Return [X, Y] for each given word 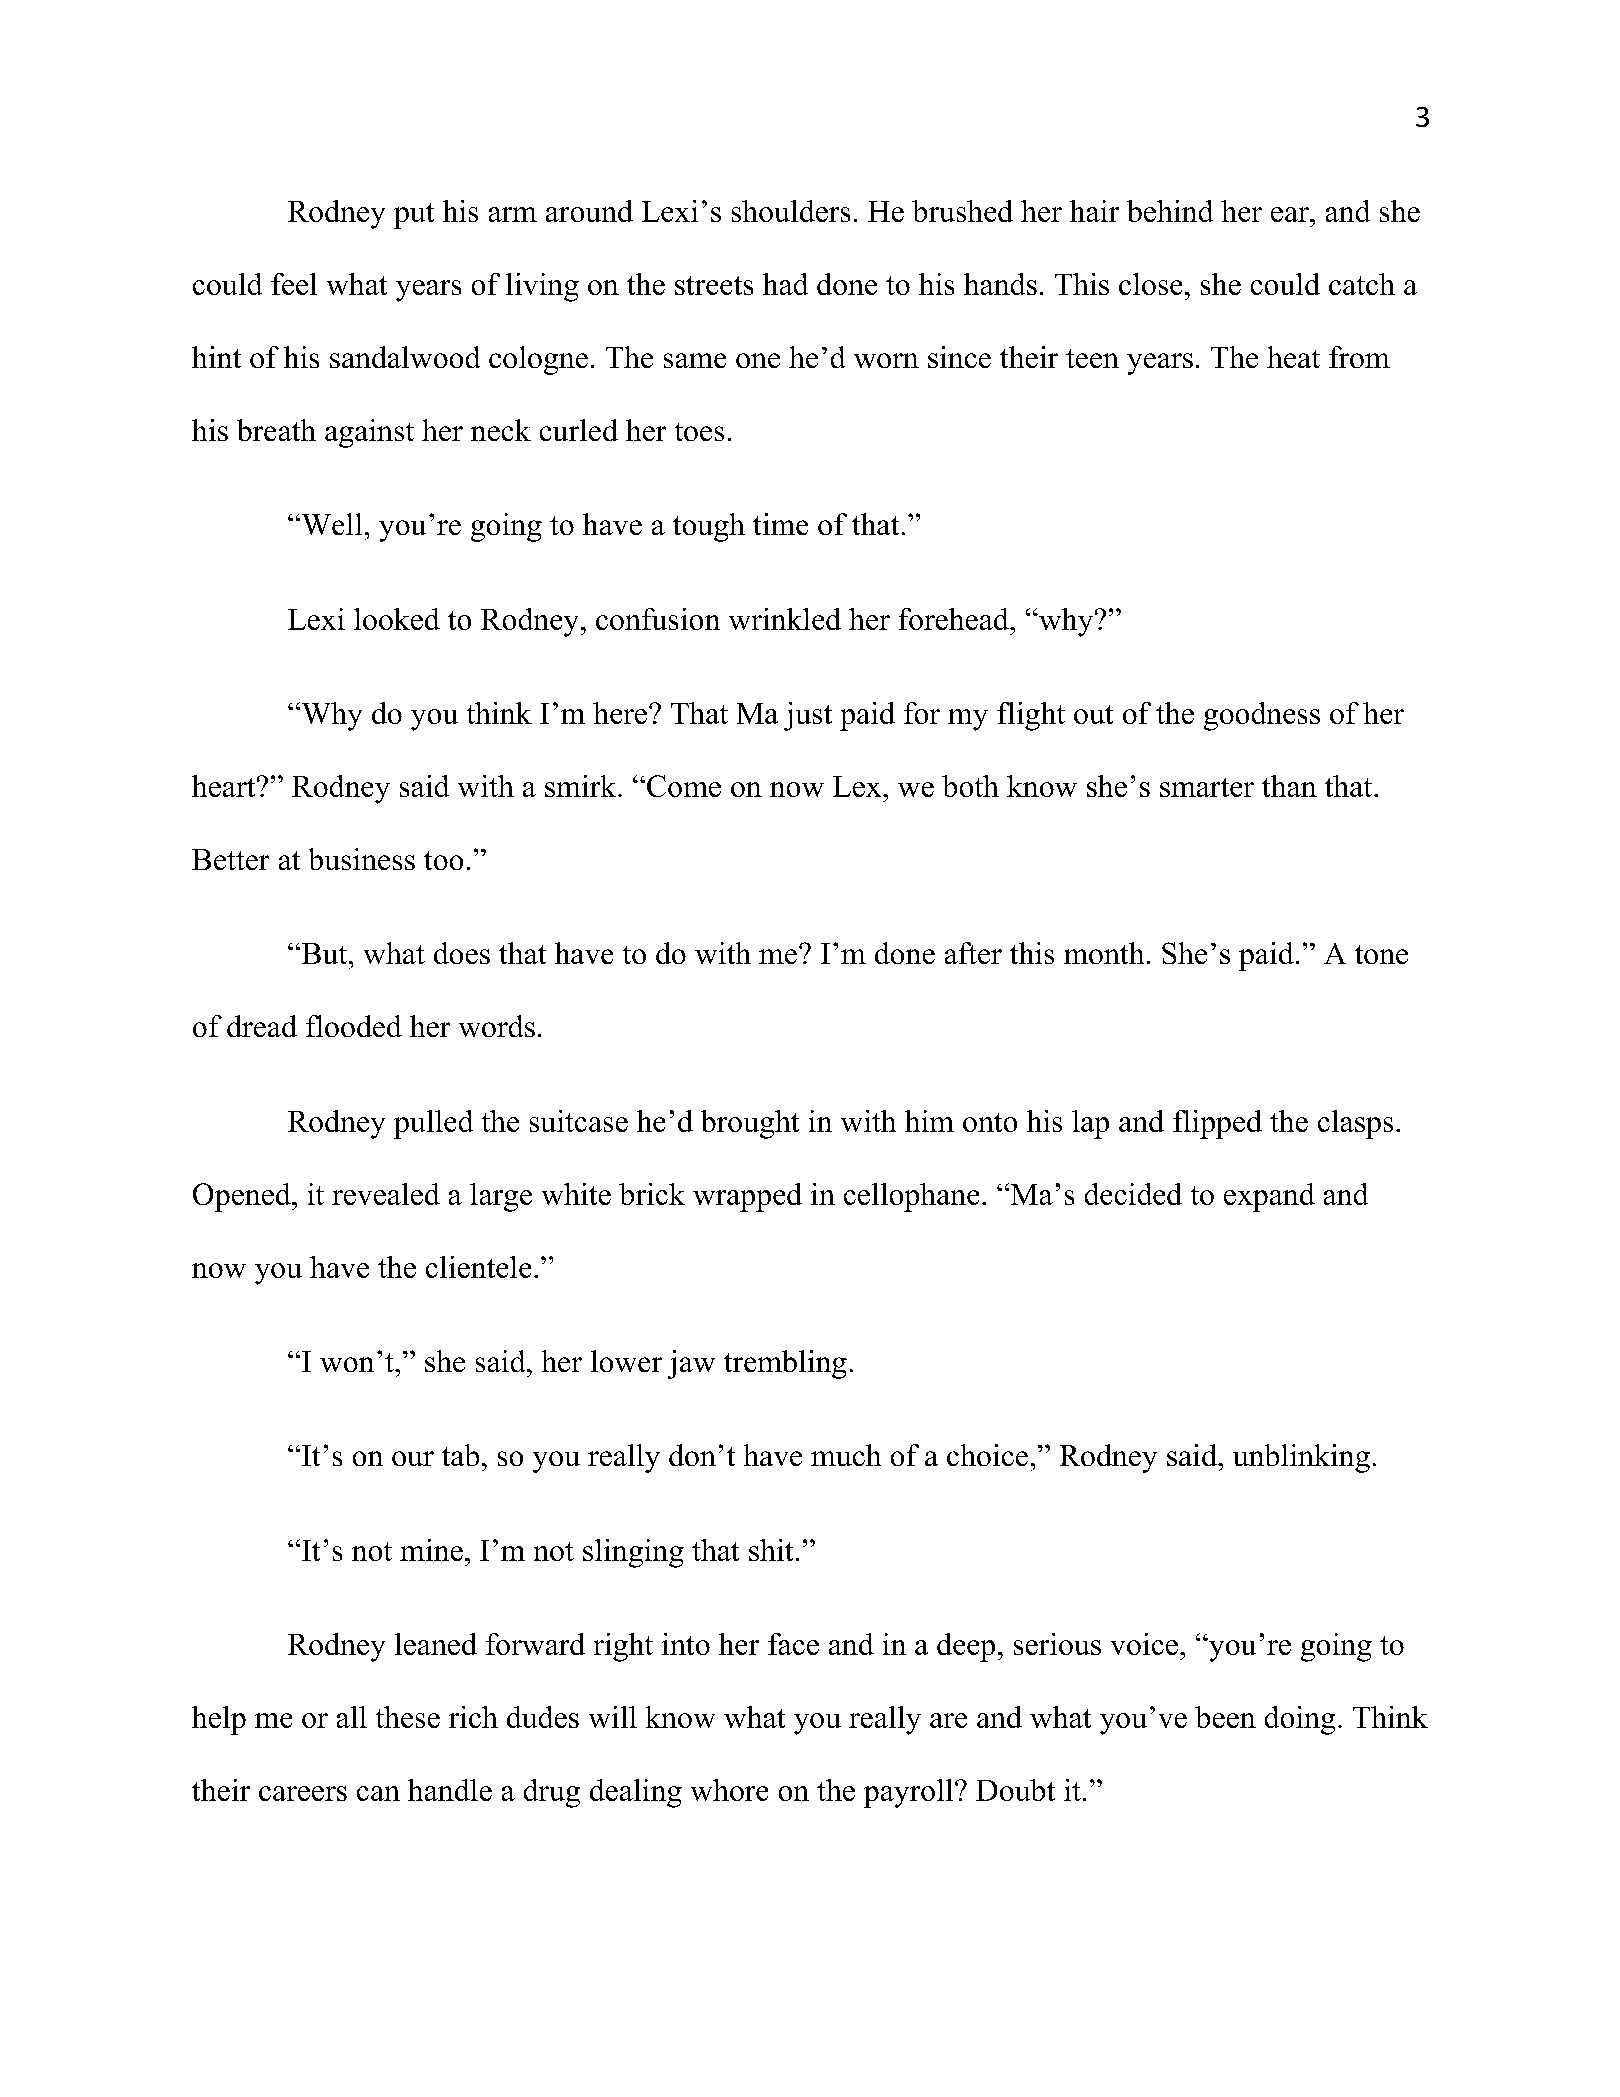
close [1150, 284]
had [785, 284]
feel [294, 284]
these [408, 1717]
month [1104, 953]
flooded [354, 1026]
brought [750, 1124]
